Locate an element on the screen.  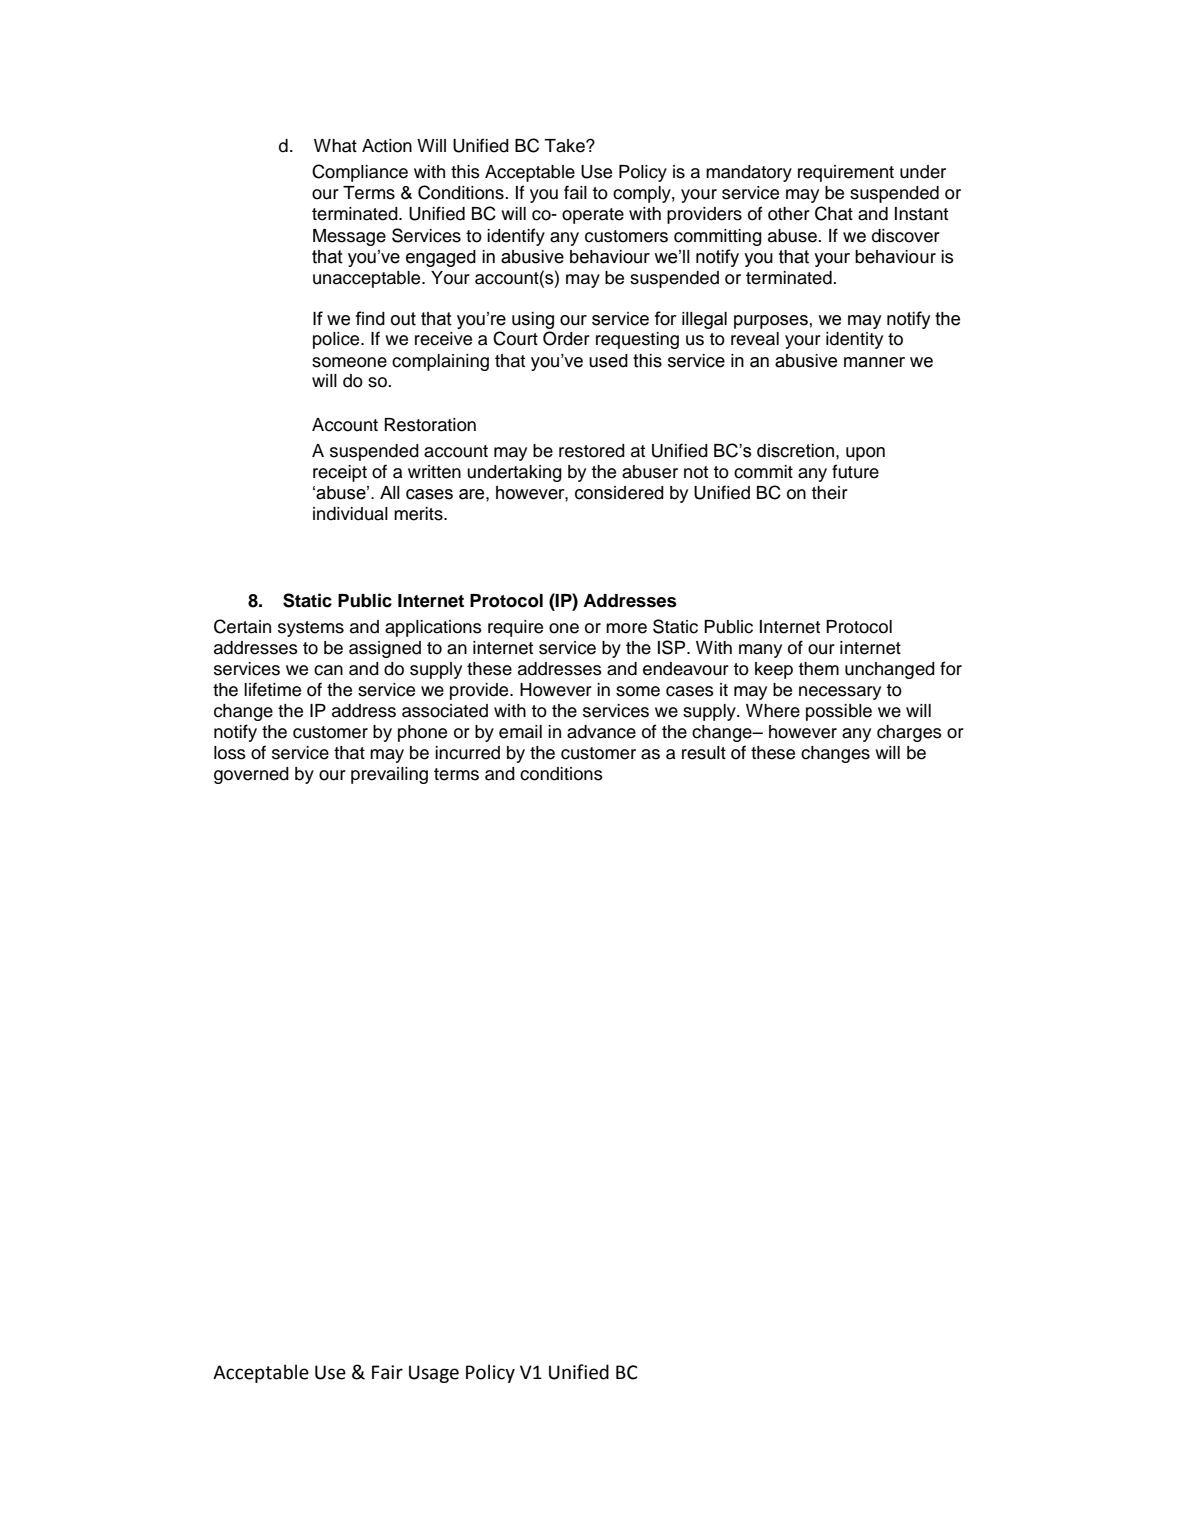
prevailing is located at coordinates (389, 775).
